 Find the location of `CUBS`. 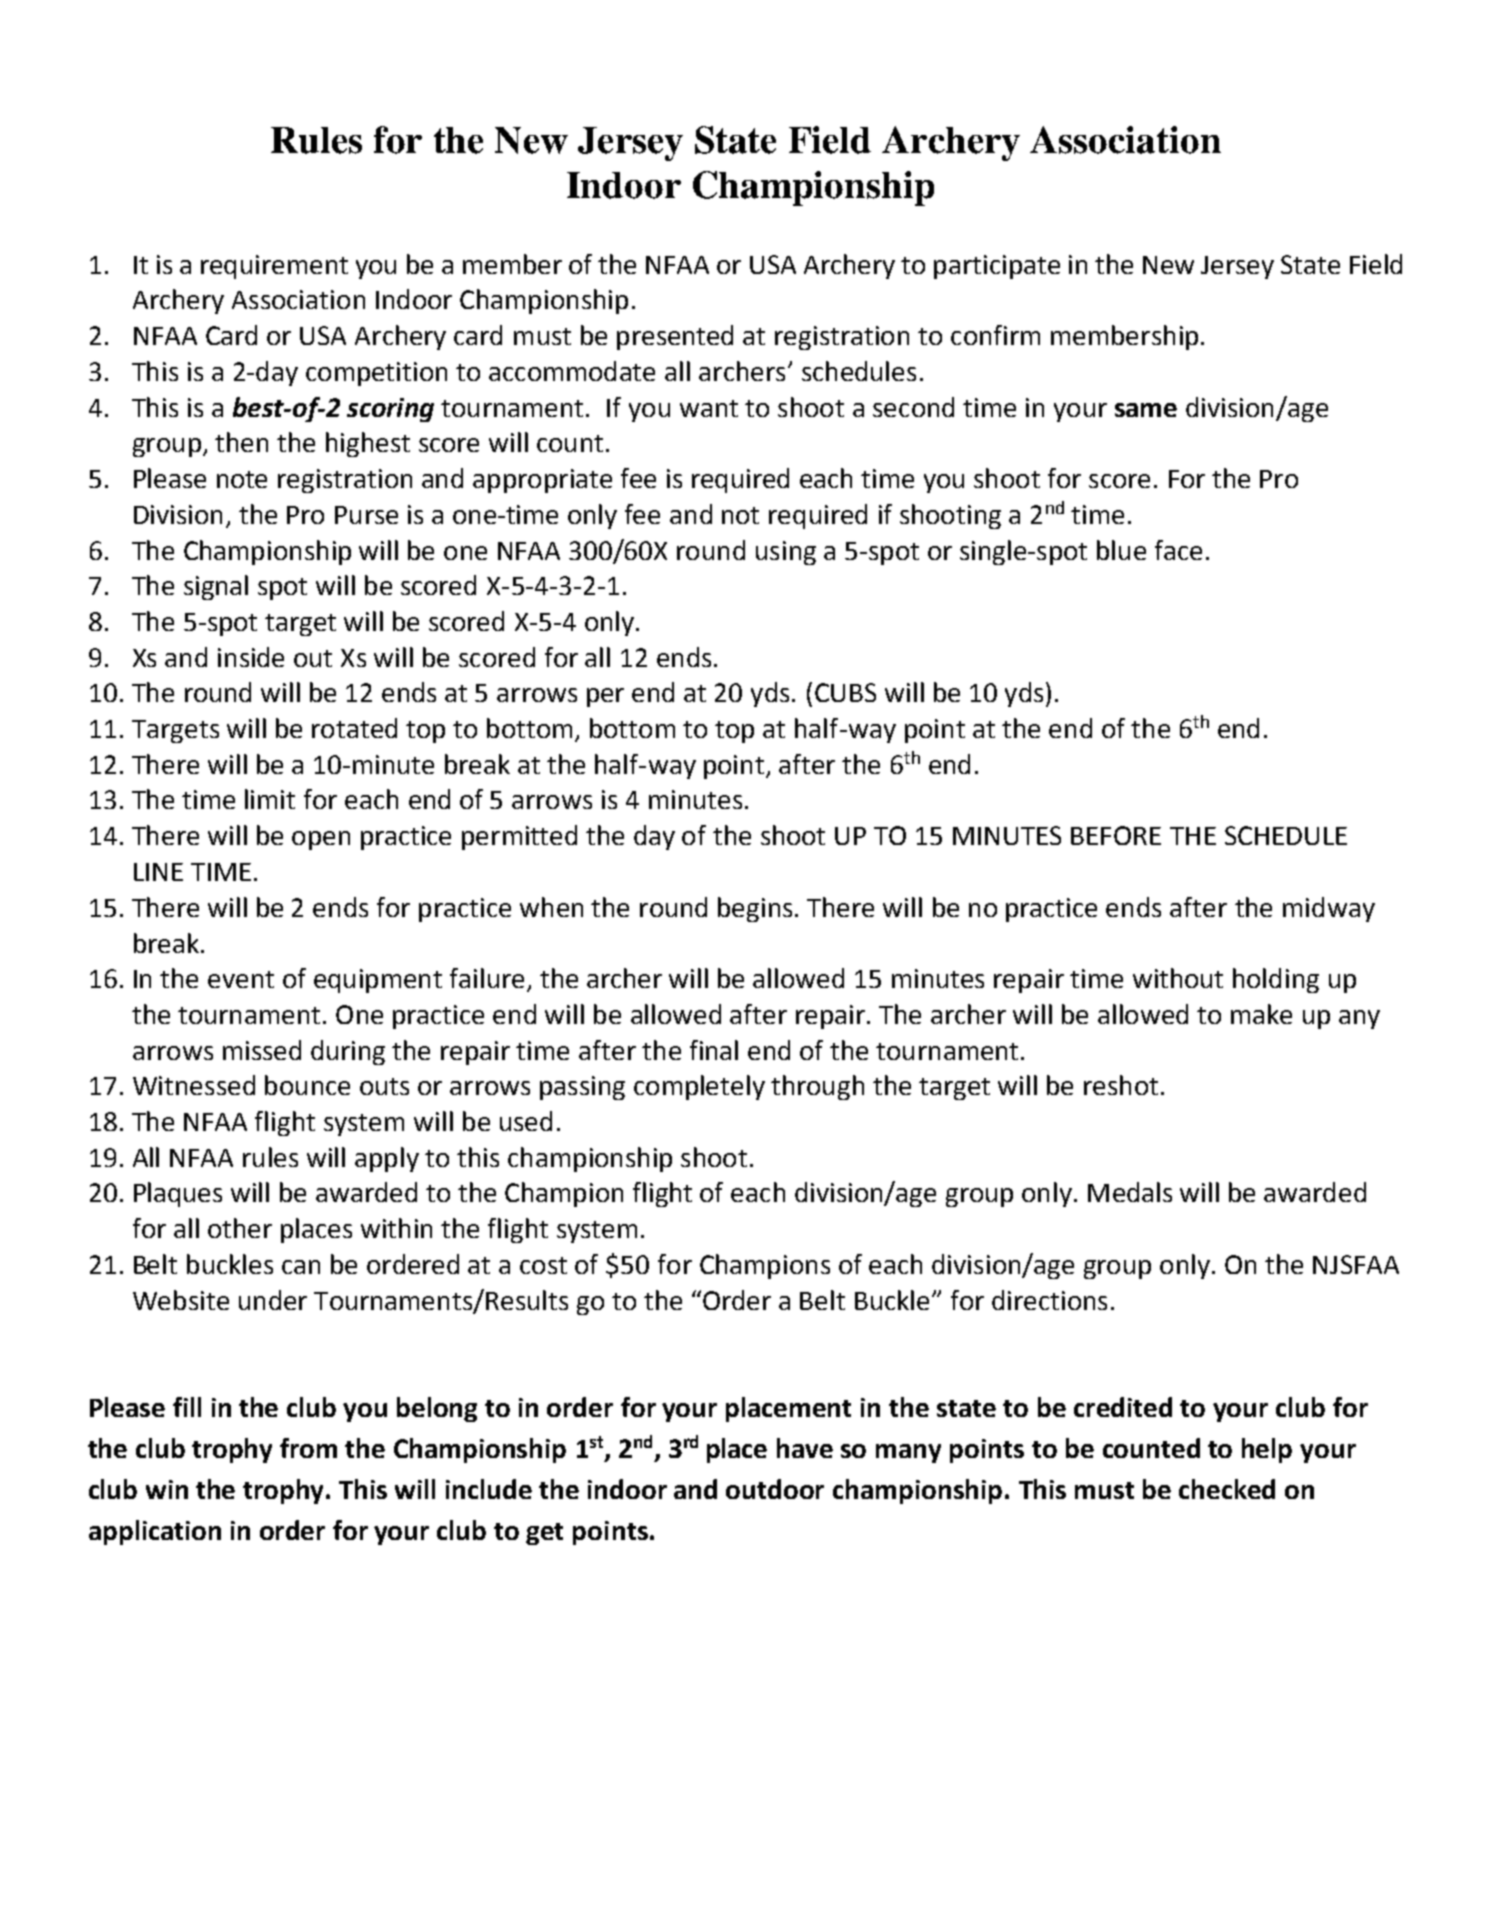

CUBS is located at coordinates (845, 692).
